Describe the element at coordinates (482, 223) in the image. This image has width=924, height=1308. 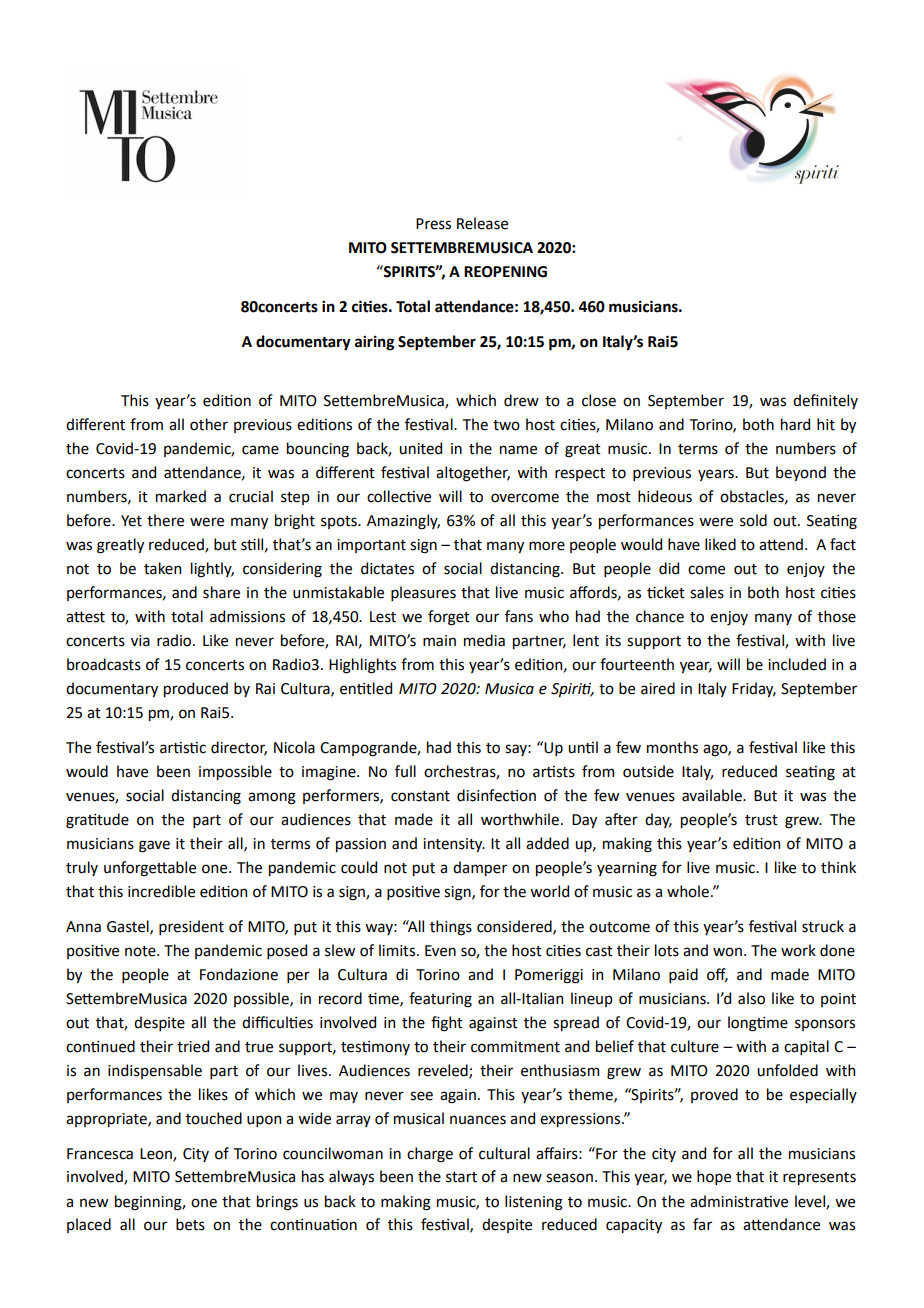
I see `Release` at that location.
